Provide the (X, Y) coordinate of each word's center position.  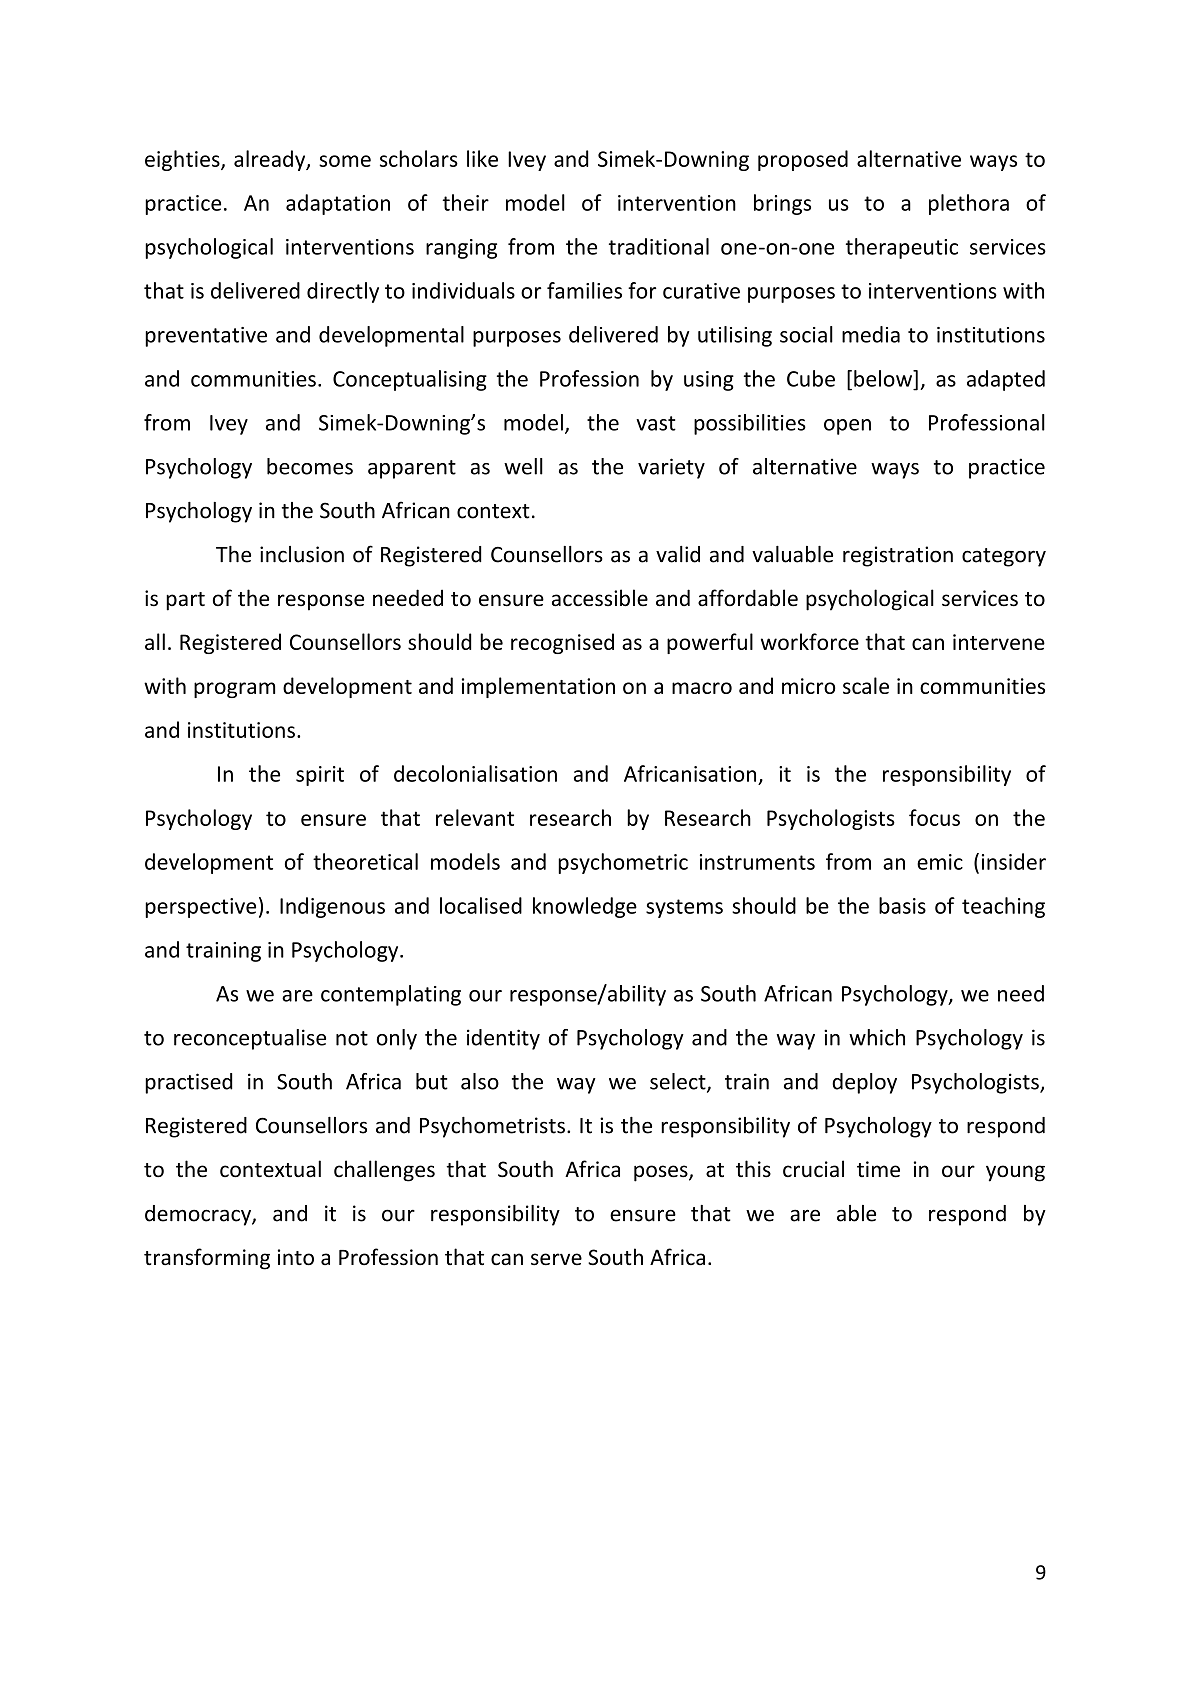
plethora (969, 204)
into (296, 1257)
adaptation (338, 204)
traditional (659, 246)
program (234, 690)
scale (866, 685)
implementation (538, 687)
